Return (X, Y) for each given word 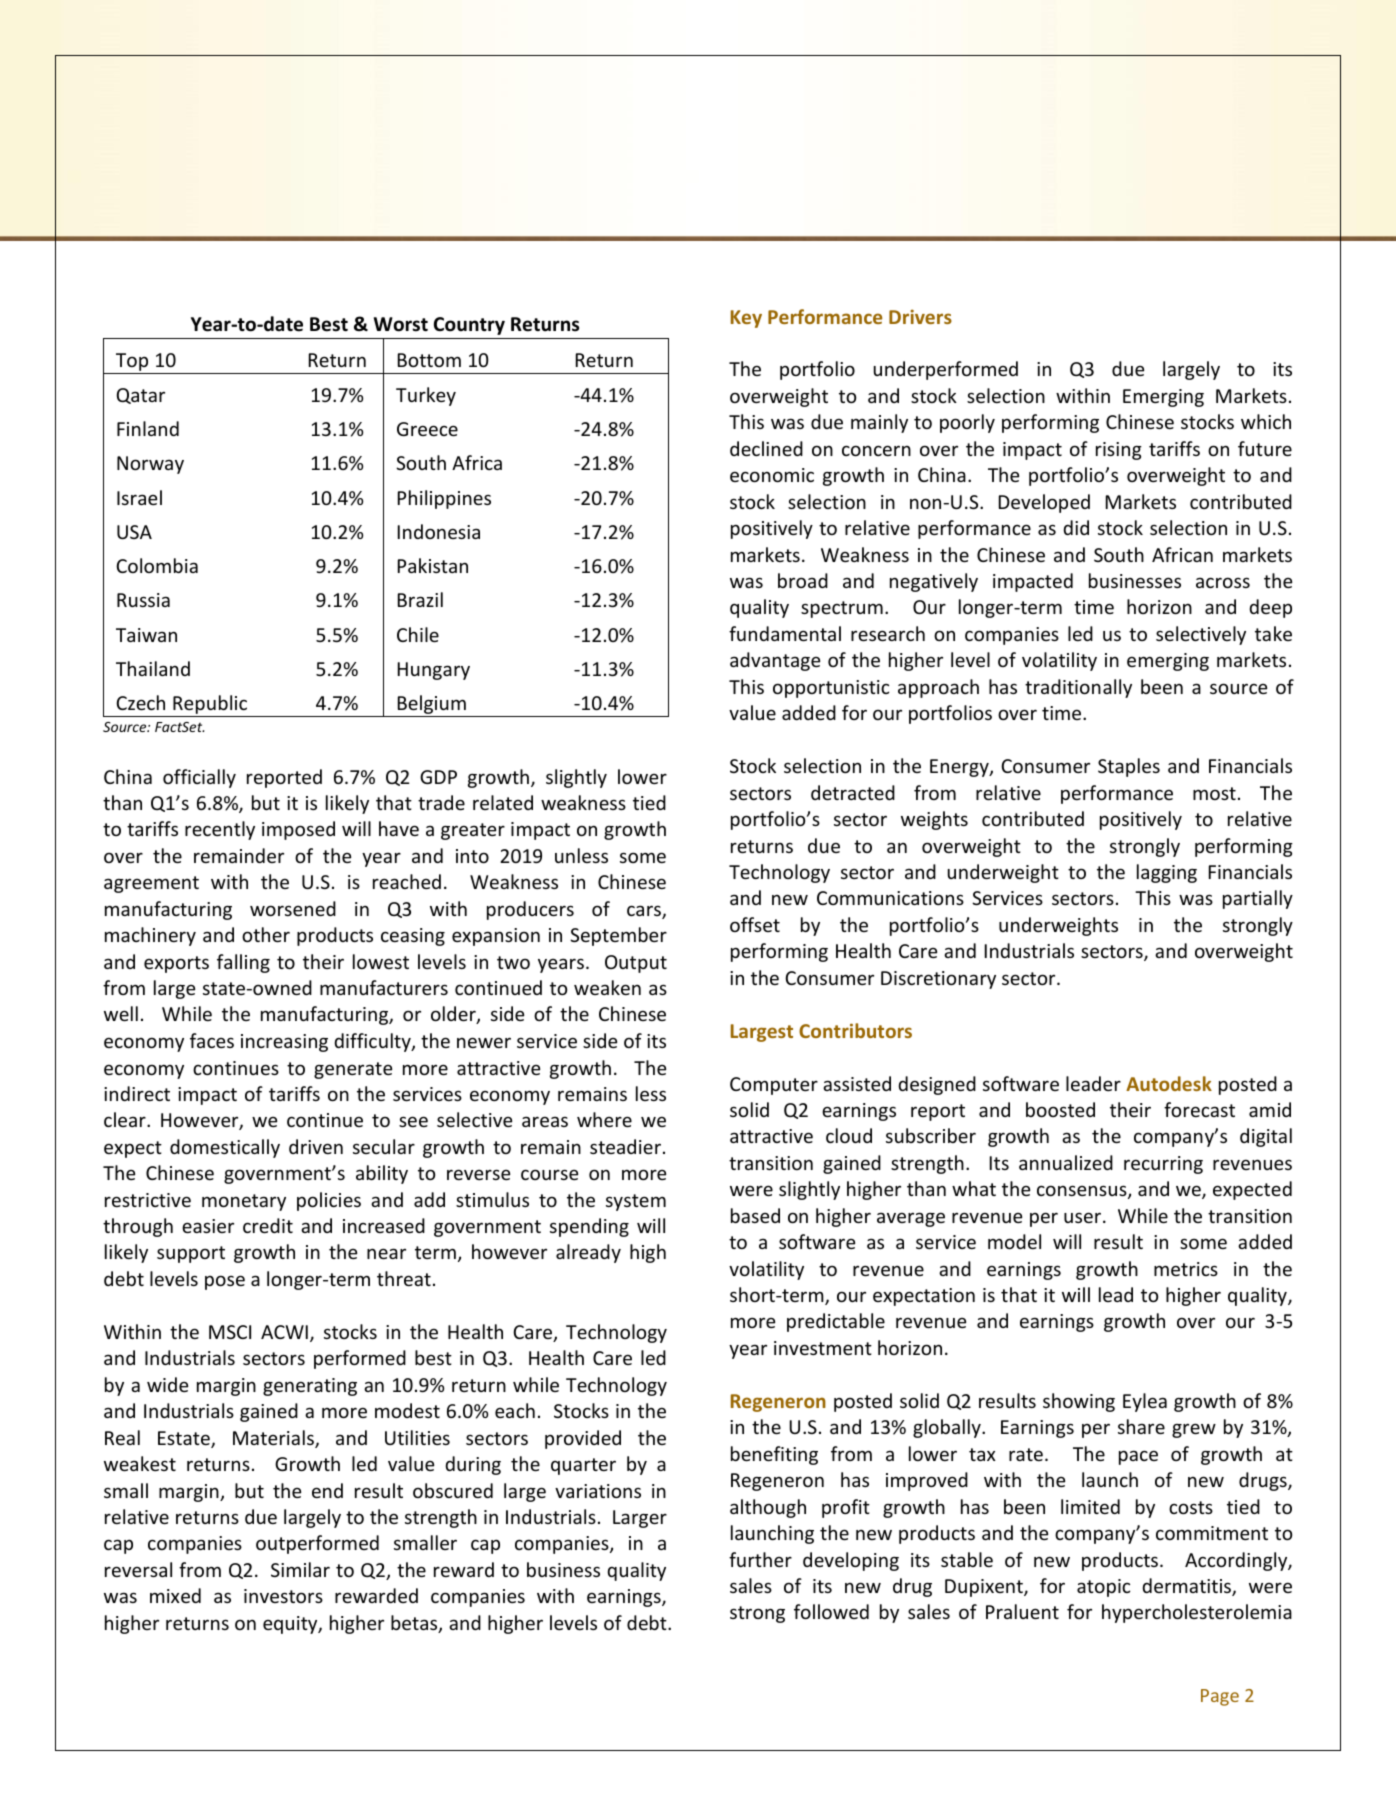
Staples (1129, 767)
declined (766, 448)
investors (283, 1596)
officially (199, 778)
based (755, 1215)
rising (1119, 451)
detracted (853, 792)
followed (831, 1611)
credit (268, 1225)
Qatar (141, 396)
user (1084, 1217)
